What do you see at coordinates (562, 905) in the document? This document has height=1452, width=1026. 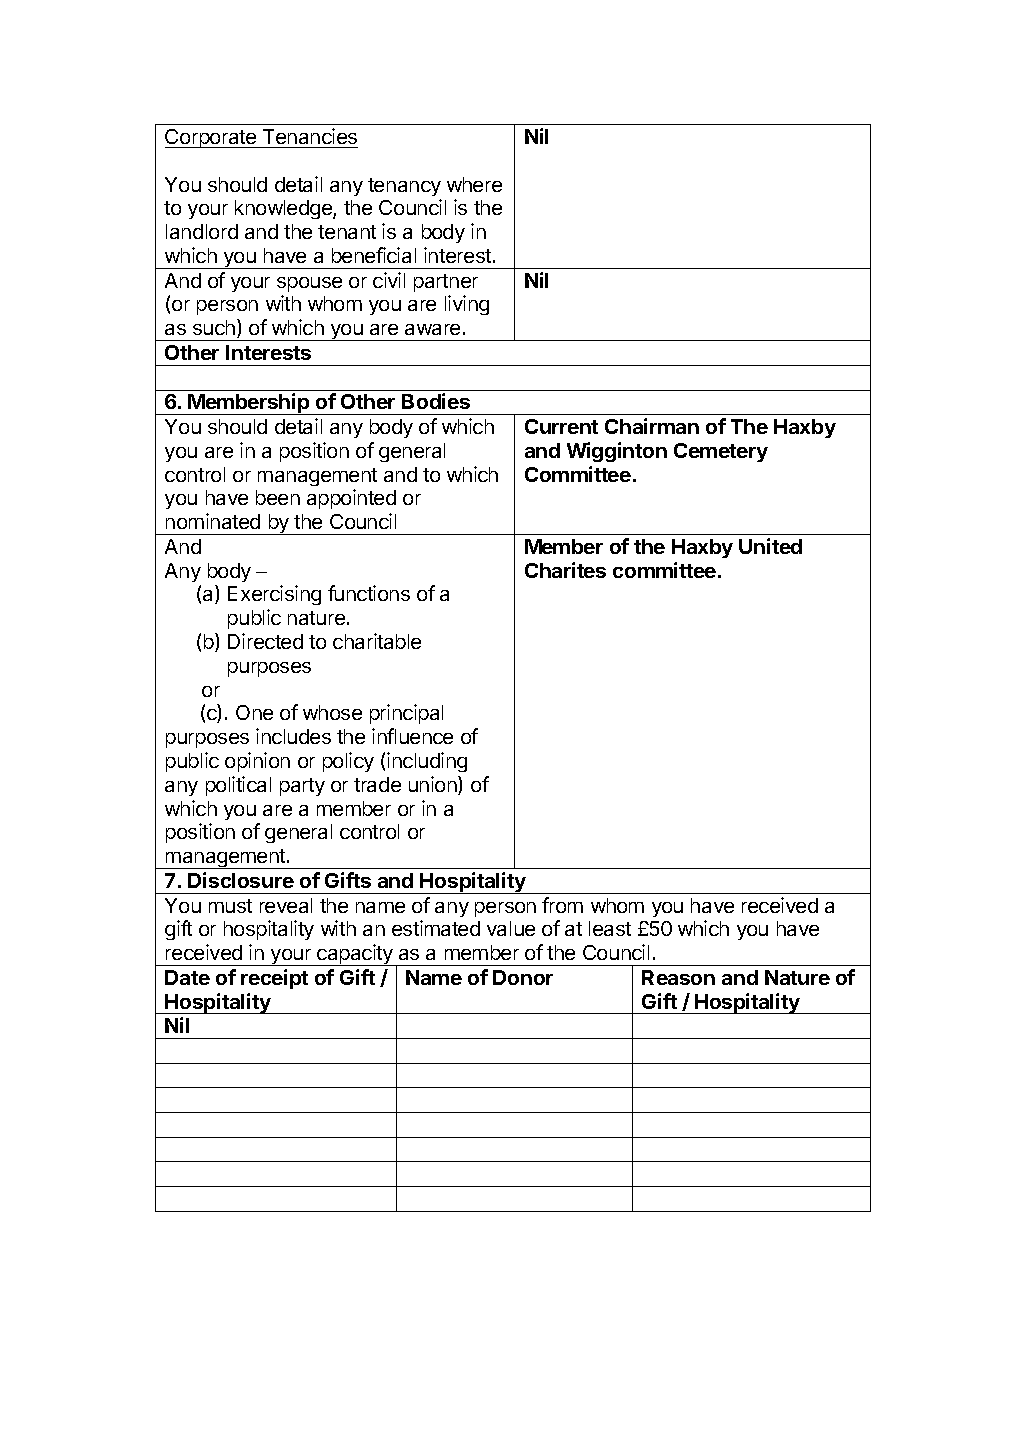 I see `from` at bounding box center [562, 905].
